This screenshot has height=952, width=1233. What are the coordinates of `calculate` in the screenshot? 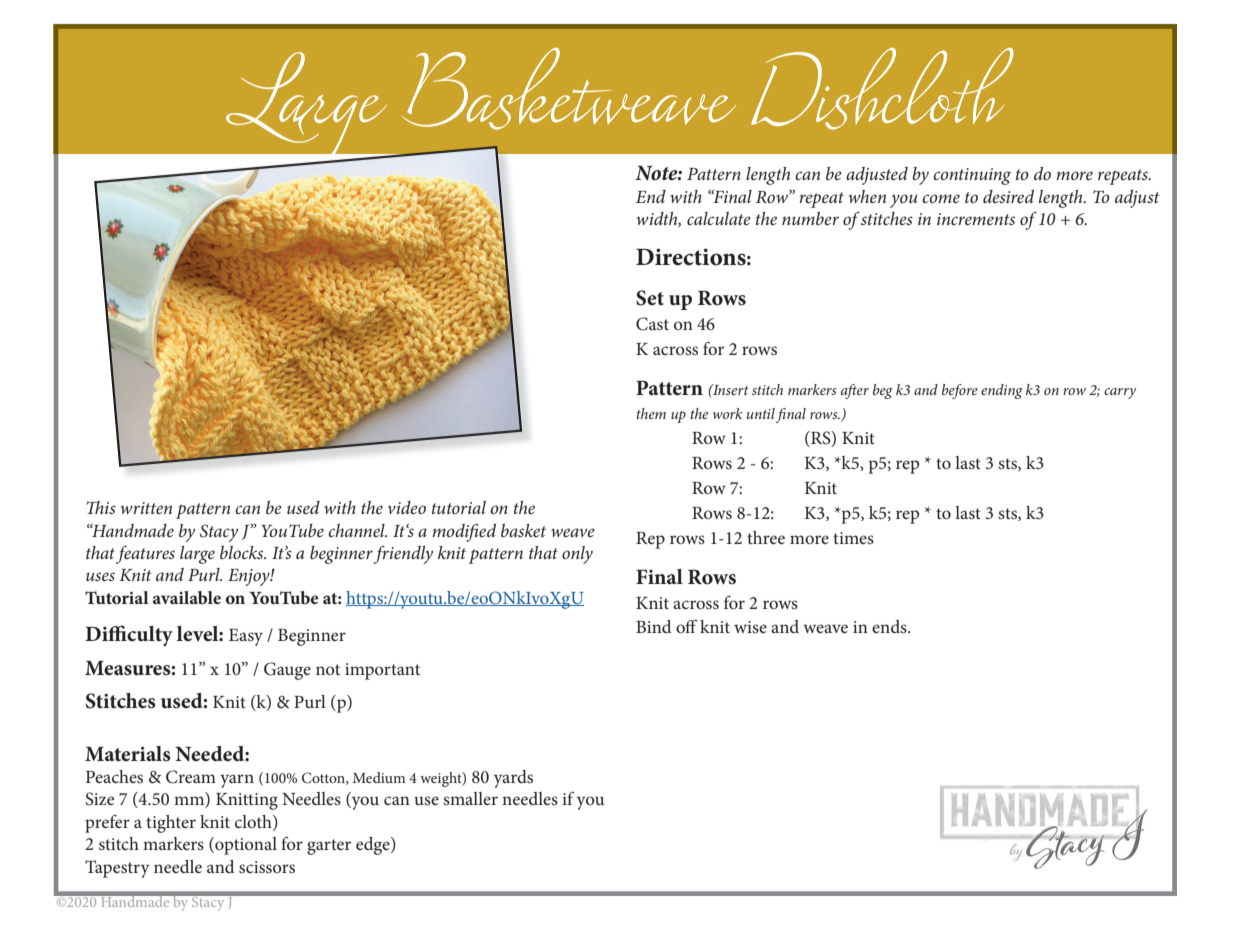 It's located at (719, 218).
